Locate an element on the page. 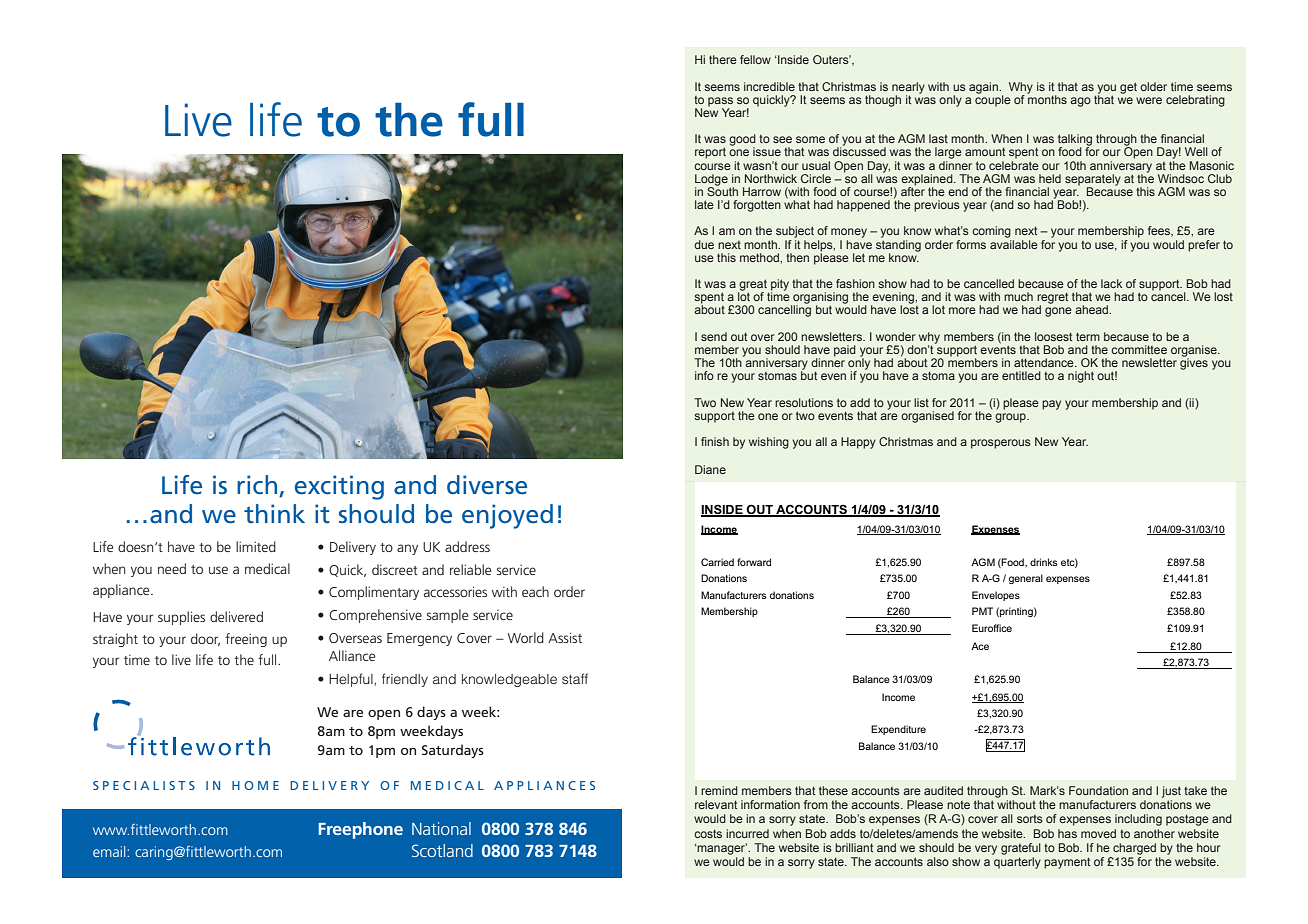 This document has width=1308, height=924. term is located at coordinates (1088, 336).
